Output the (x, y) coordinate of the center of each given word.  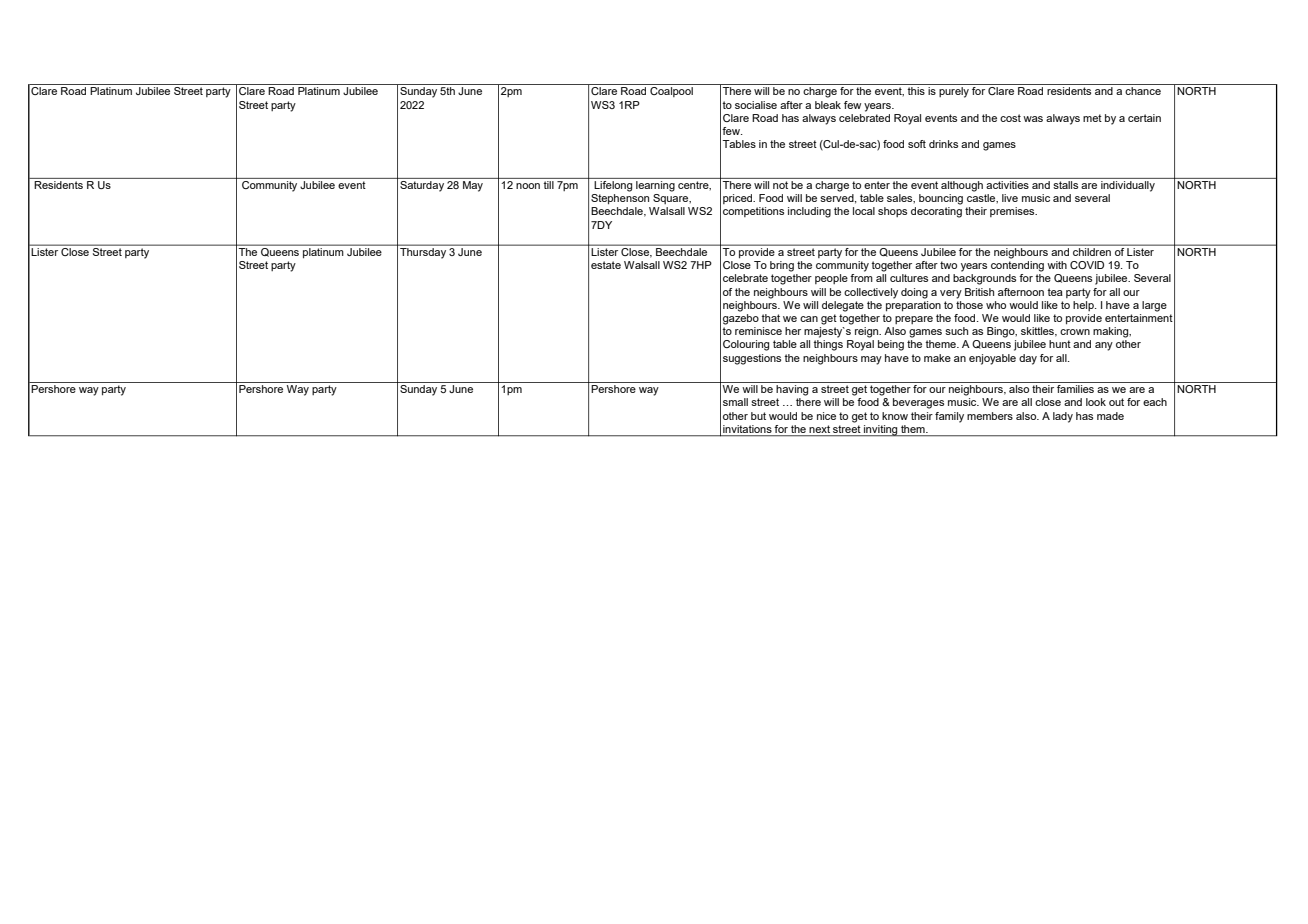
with (1057, 265)
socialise (756, 105)
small (735, 402)
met (1092, 118)
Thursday (423, 252)
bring (782, 266)
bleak (828, 105)
